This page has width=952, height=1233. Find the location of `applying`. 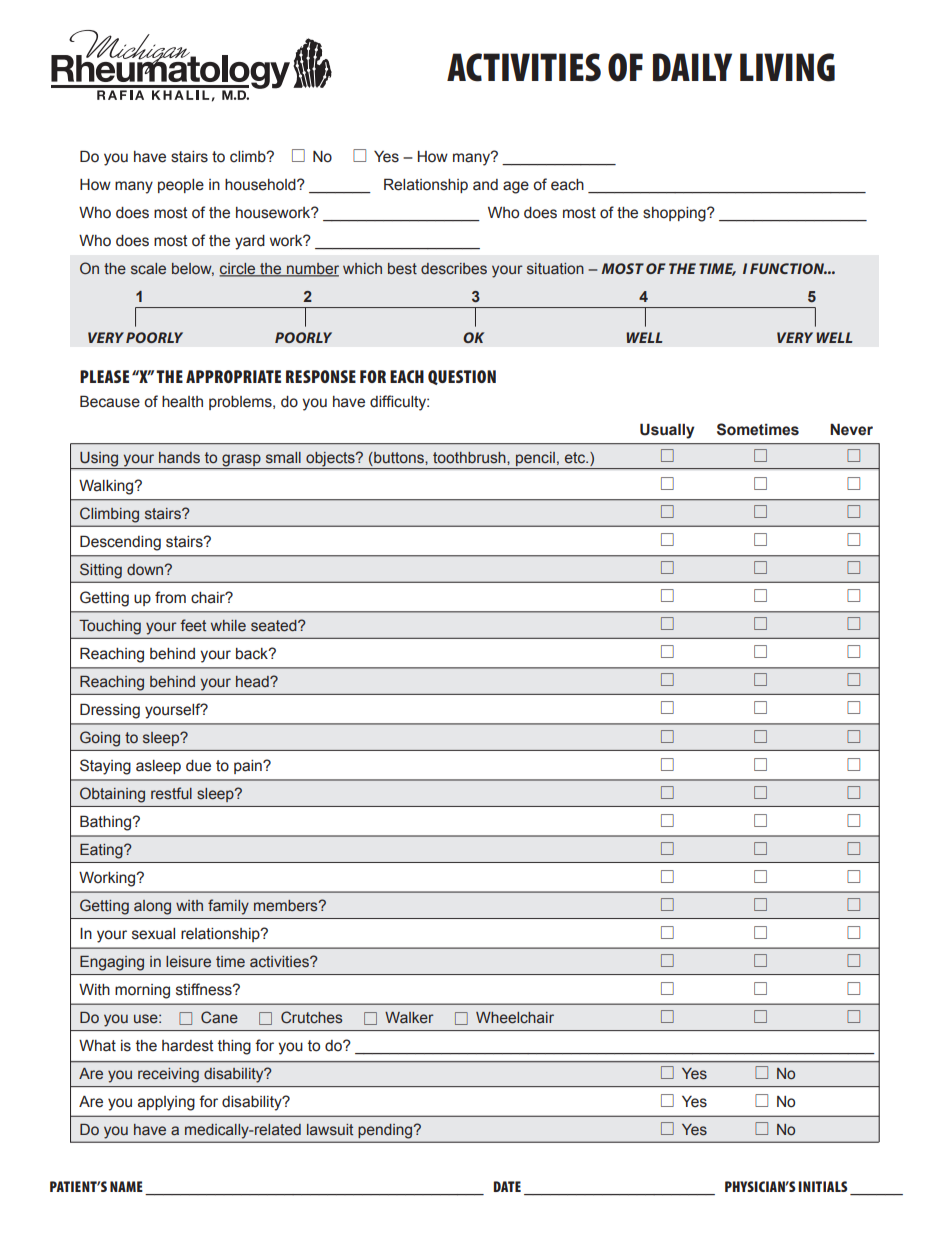

applying is located at coordinates (166, 1103).
